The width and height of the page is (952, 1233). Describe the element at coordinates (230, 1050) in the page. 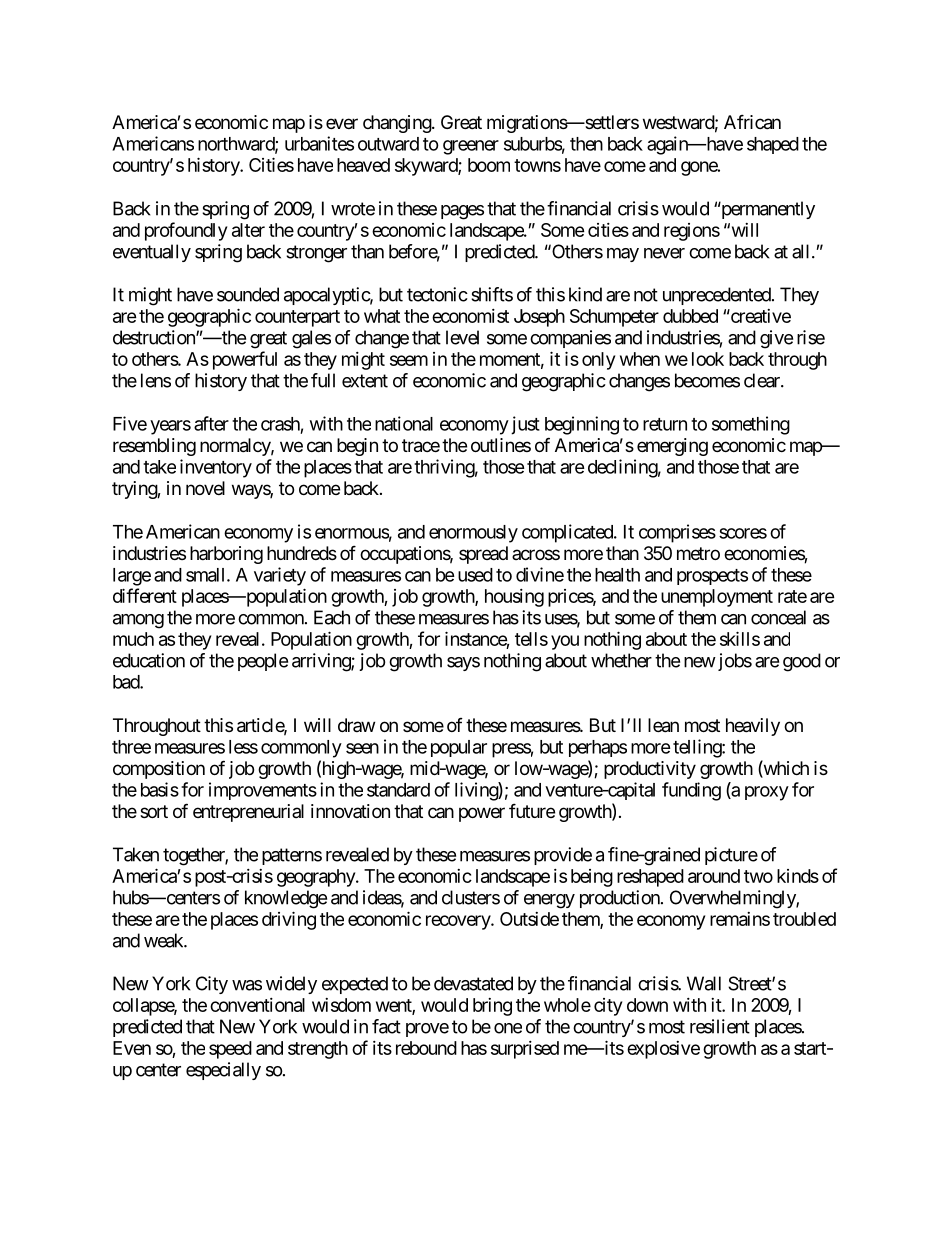

I see `speed` at that location.
